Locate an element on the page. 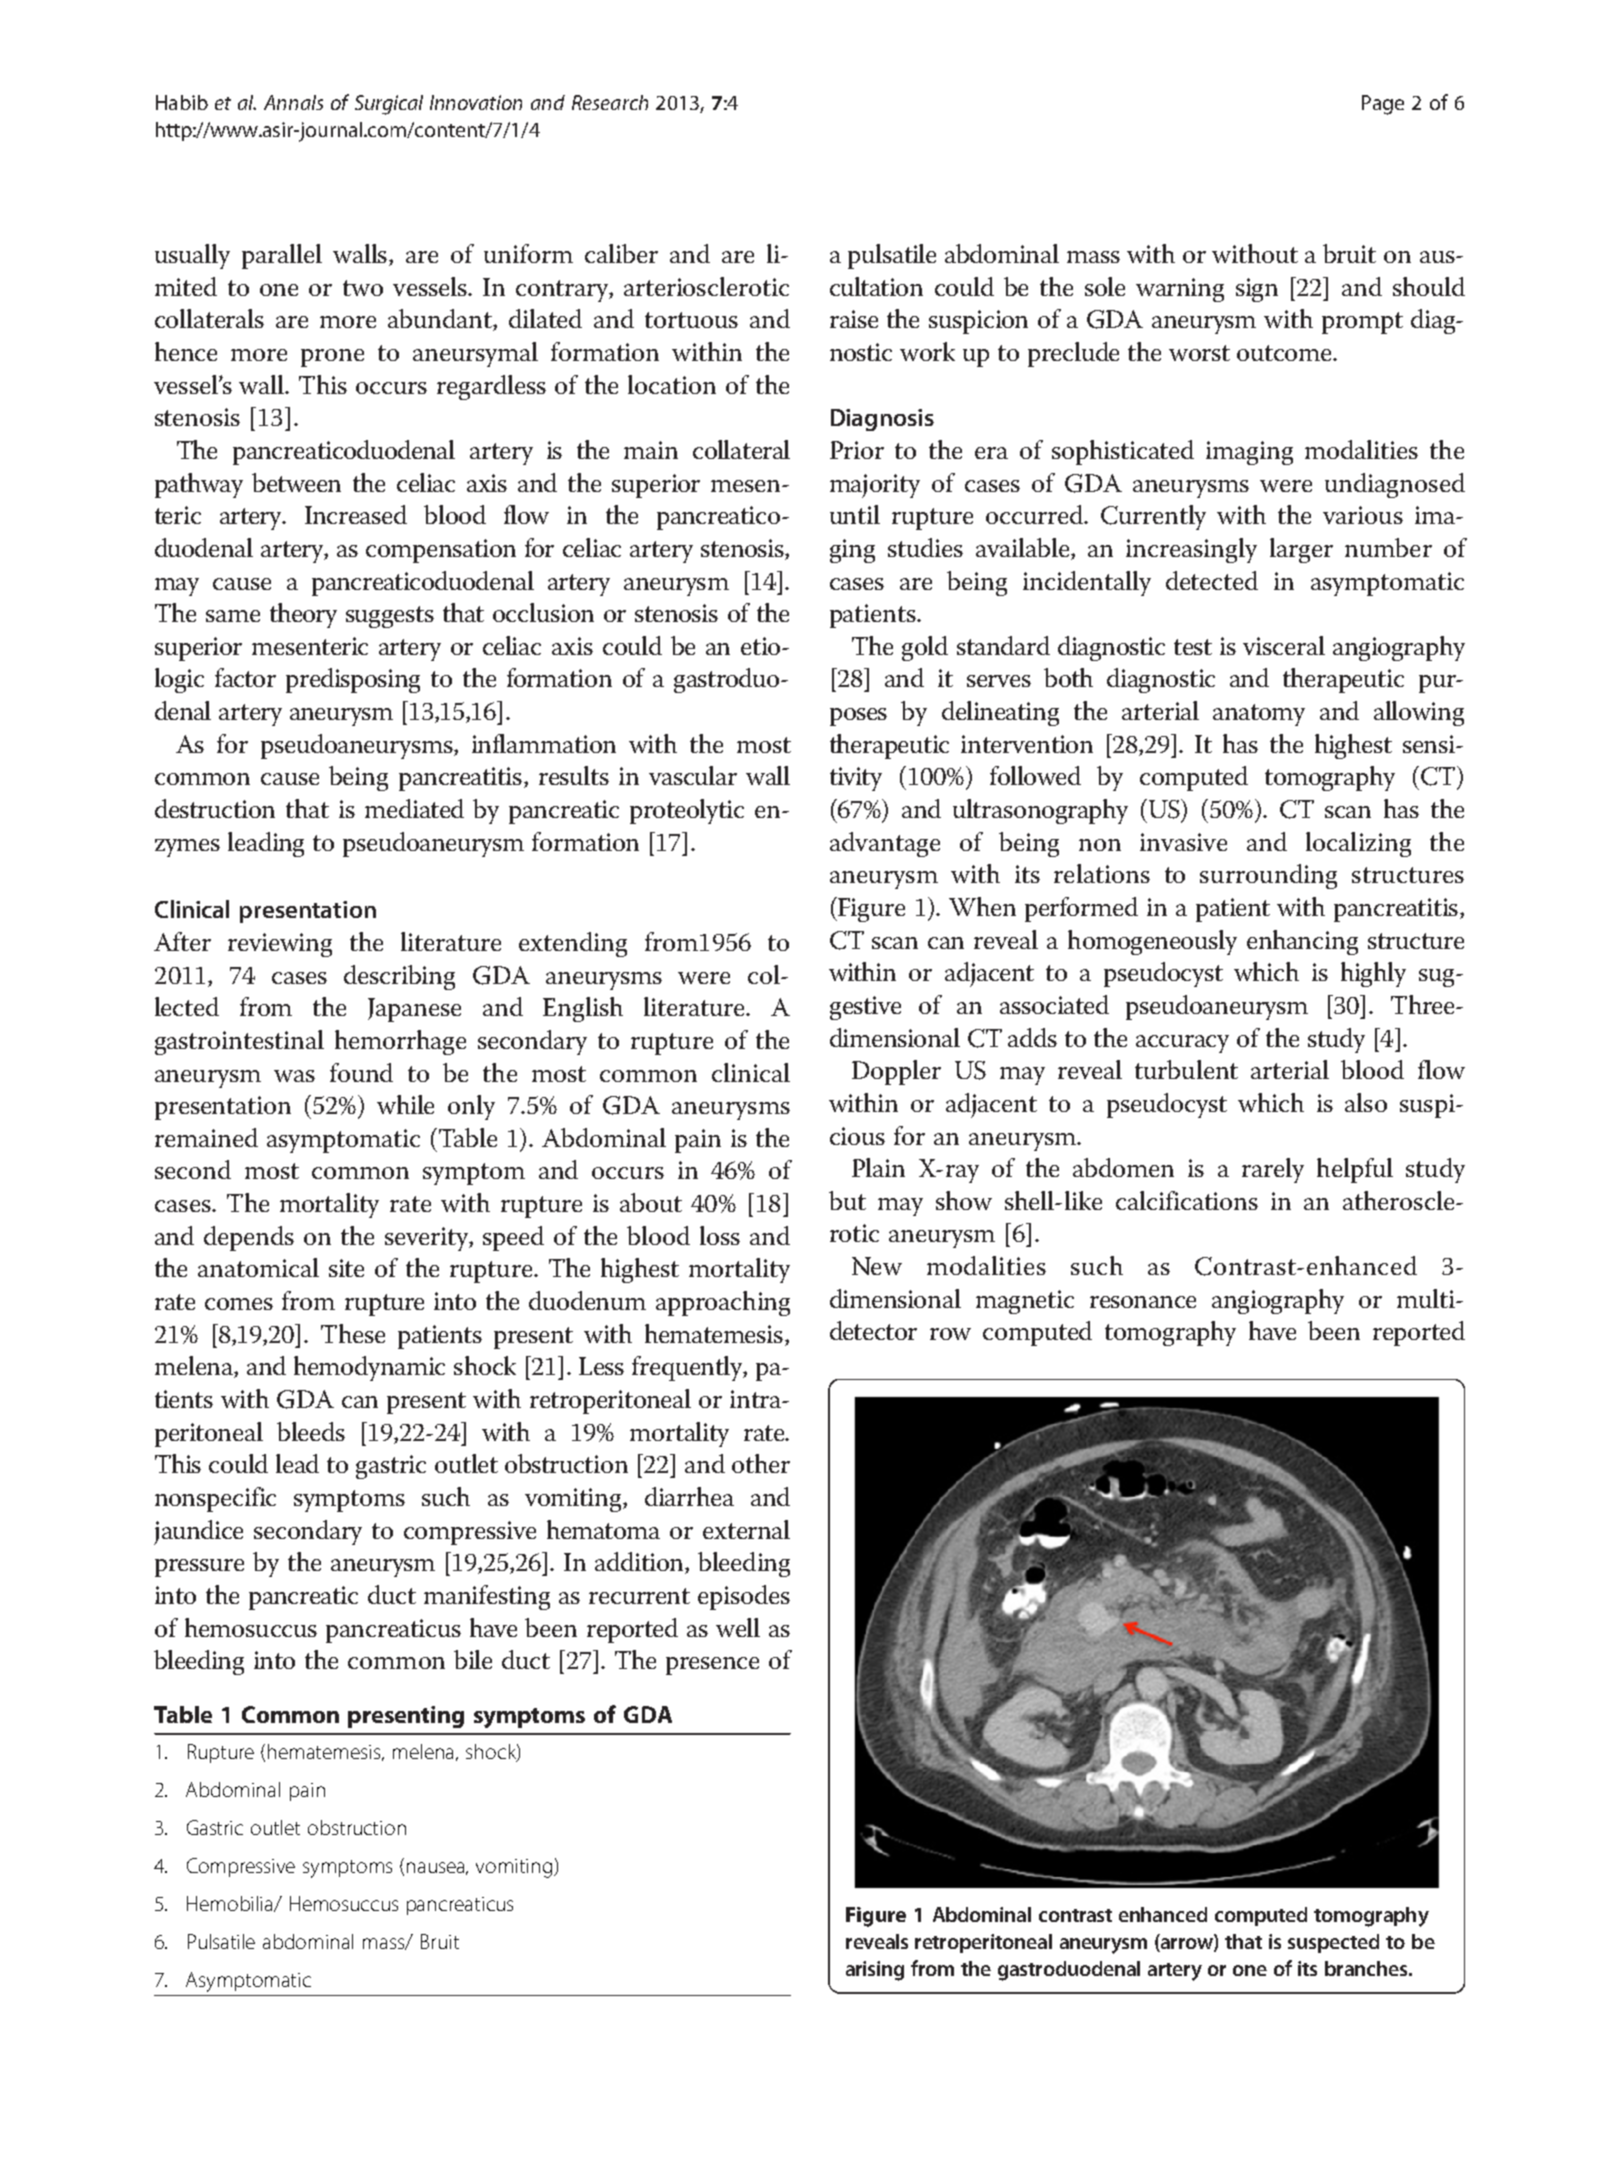 The image size is (1619, 2159). theory is located at coordinates (303, 615).
